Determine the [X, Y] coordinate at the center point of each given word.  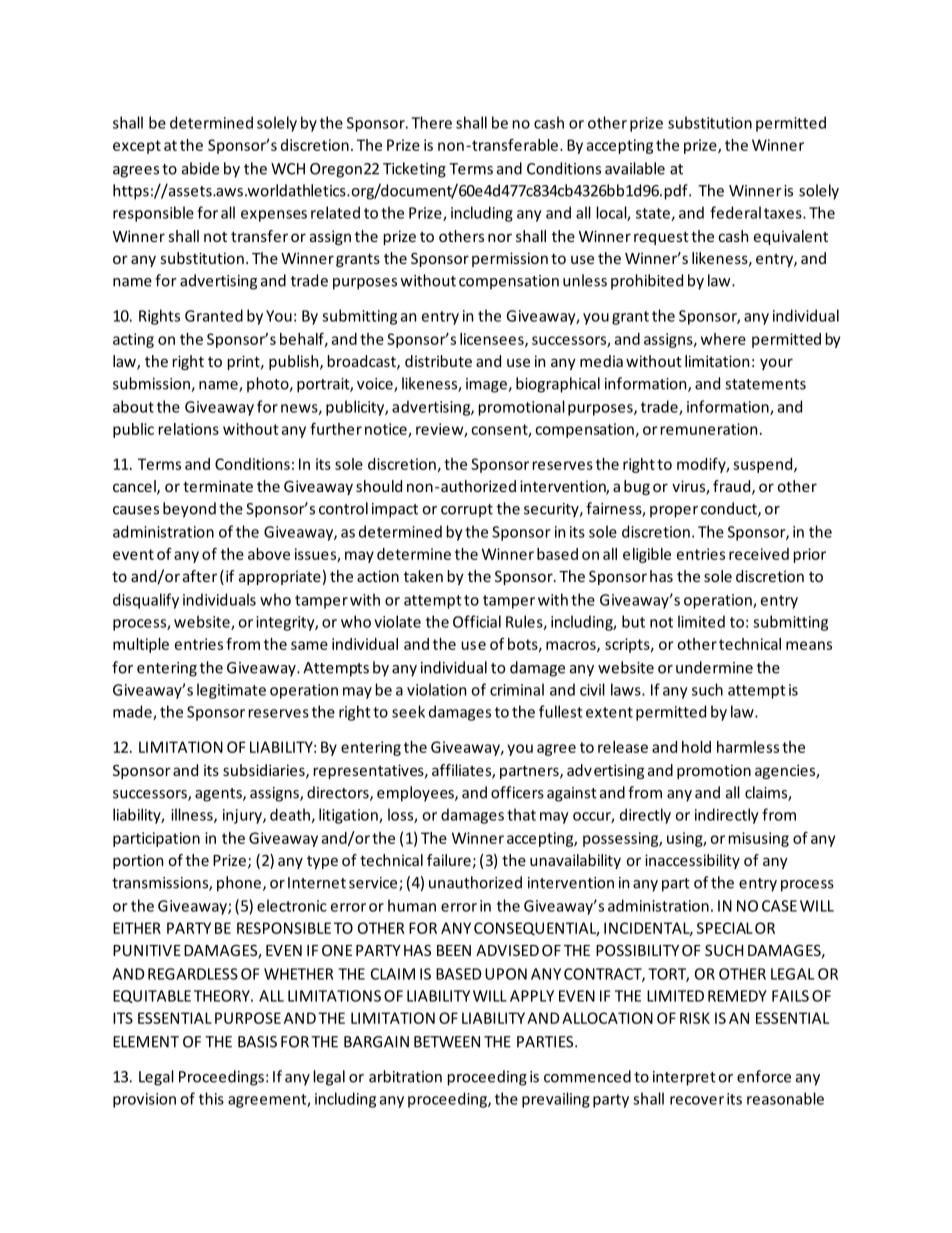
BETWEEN [447, 1042]
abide [200, 168]
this [211, 1098]
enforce [764, 1076]
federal [735, 212]
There [431, 122]
